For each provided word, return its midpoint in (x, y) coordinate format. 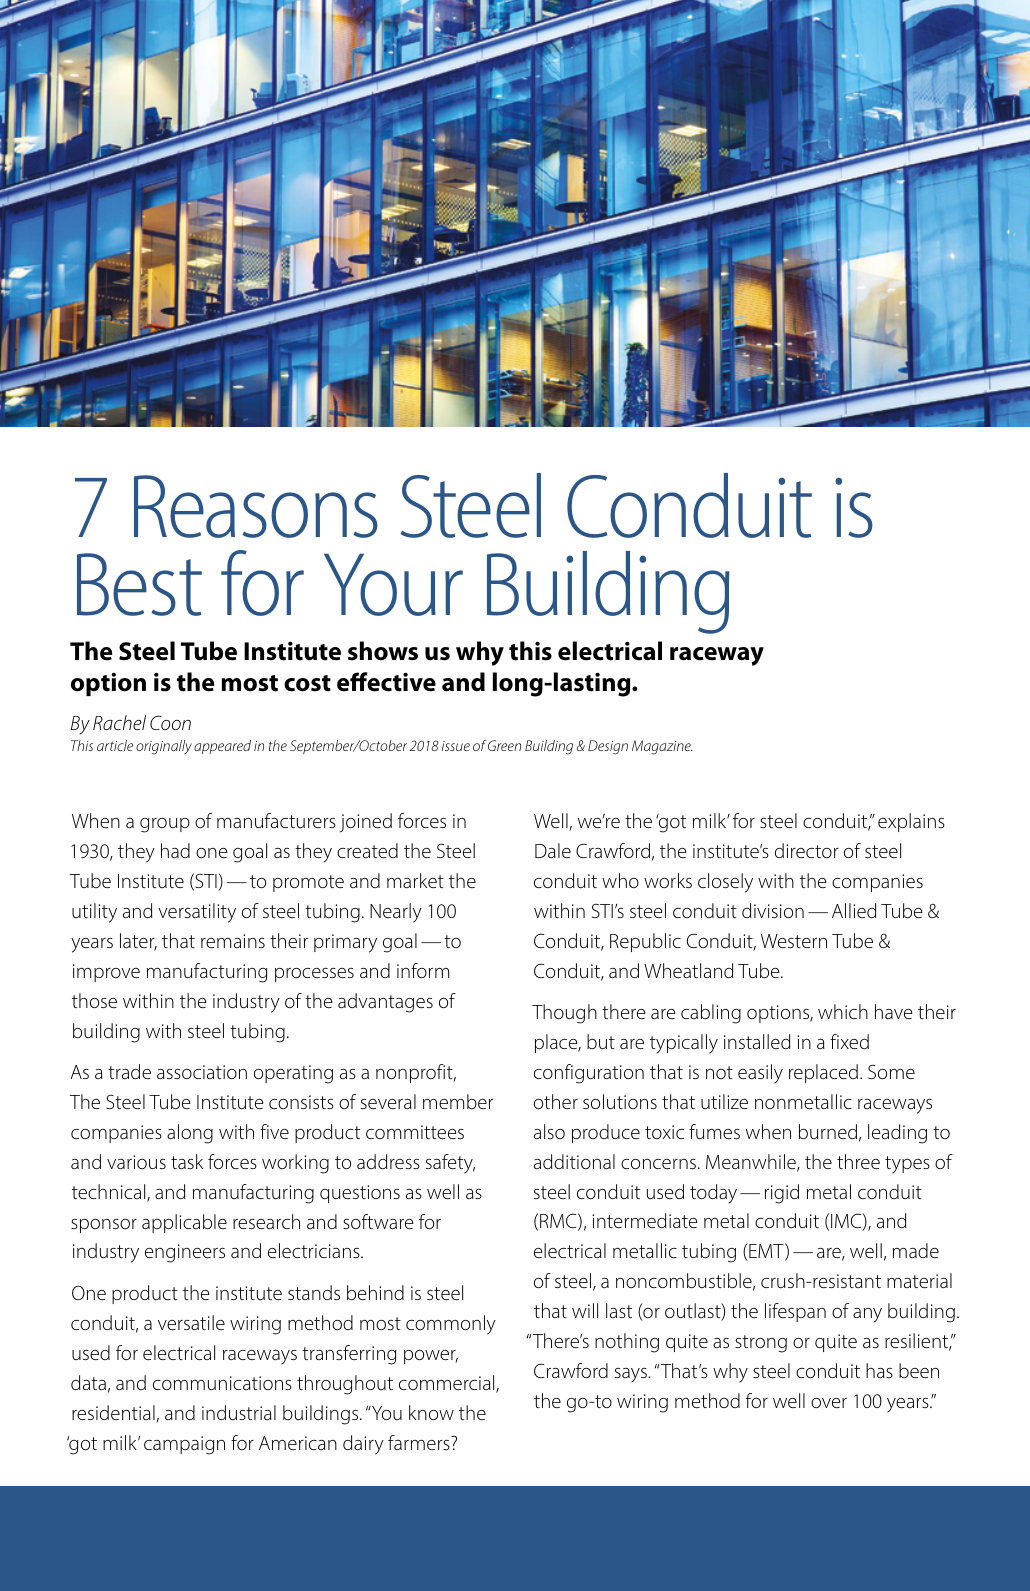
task (187, 1161)
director (807, 850)
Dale (553, 850)
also (549, 1131)
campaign (184, 1445)
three (858, 1161)
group (165, 825)
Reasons (256, 506)
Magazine (662, 747)
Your (393, 584)
